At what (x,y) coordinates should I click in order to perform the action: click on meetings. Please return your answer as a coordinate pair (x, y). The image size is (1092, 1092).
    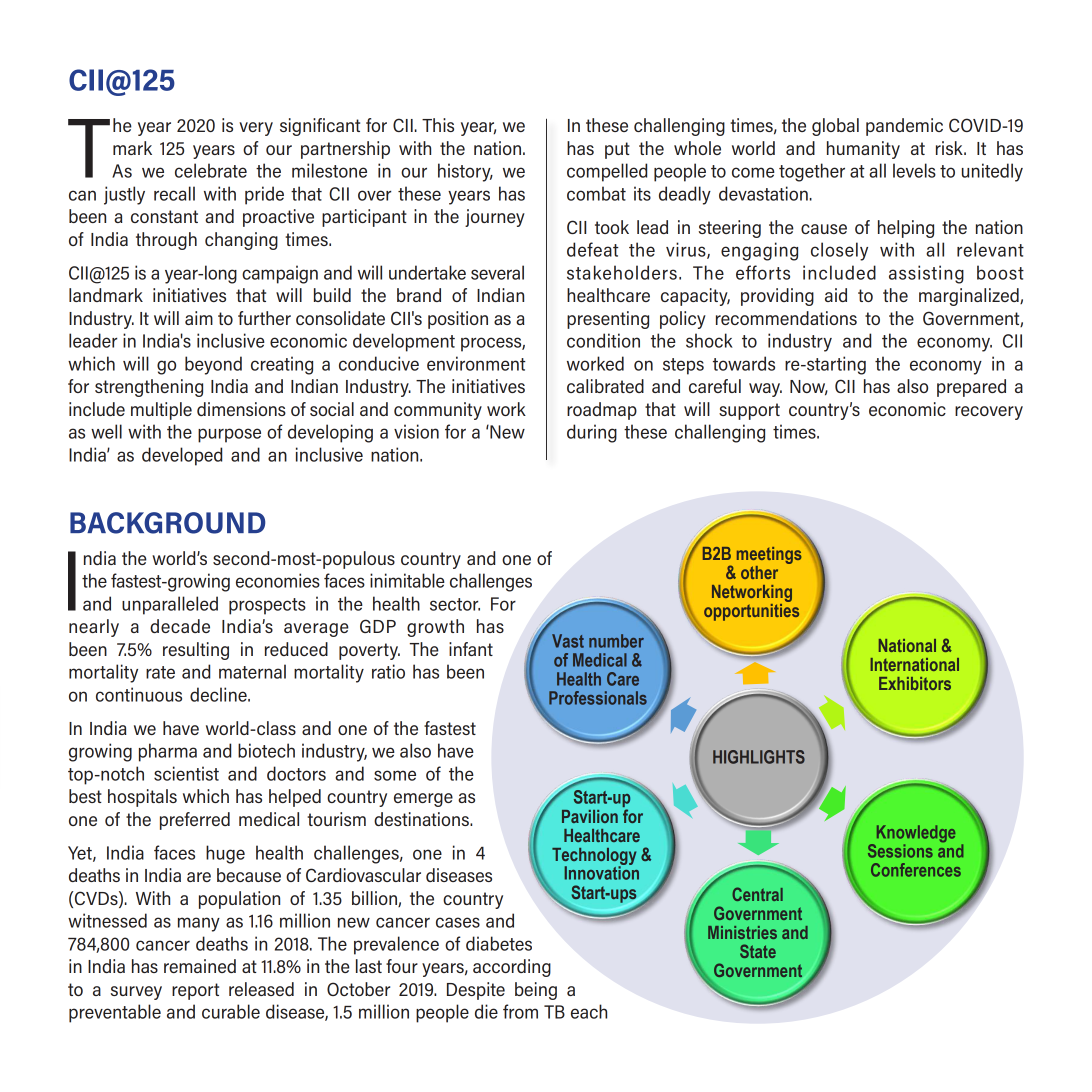
    Looking at the image, I should click on (769, 555).
